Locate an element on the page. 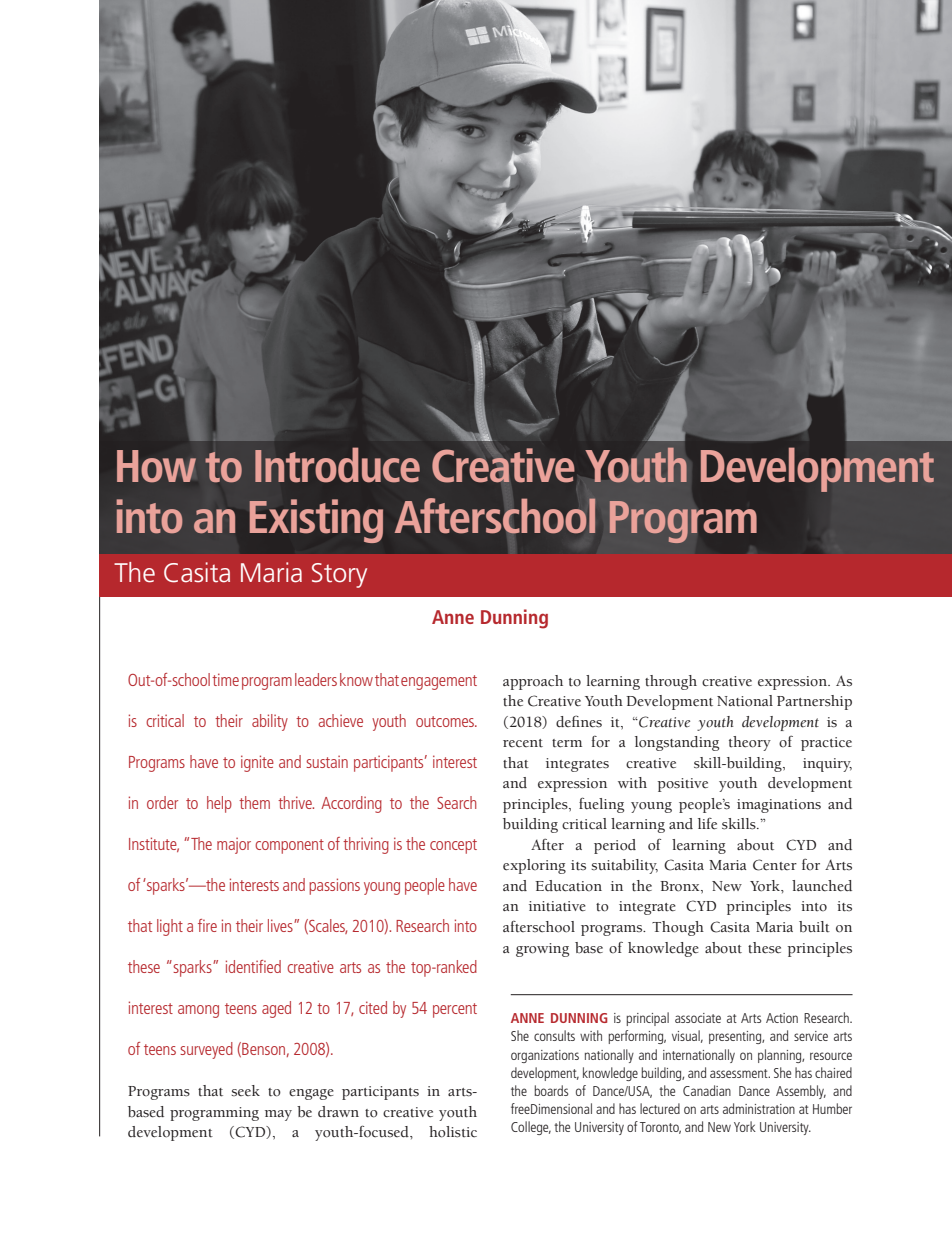 The width and height of the document is (952, 1237). through is located at coordinates (671, 682).
